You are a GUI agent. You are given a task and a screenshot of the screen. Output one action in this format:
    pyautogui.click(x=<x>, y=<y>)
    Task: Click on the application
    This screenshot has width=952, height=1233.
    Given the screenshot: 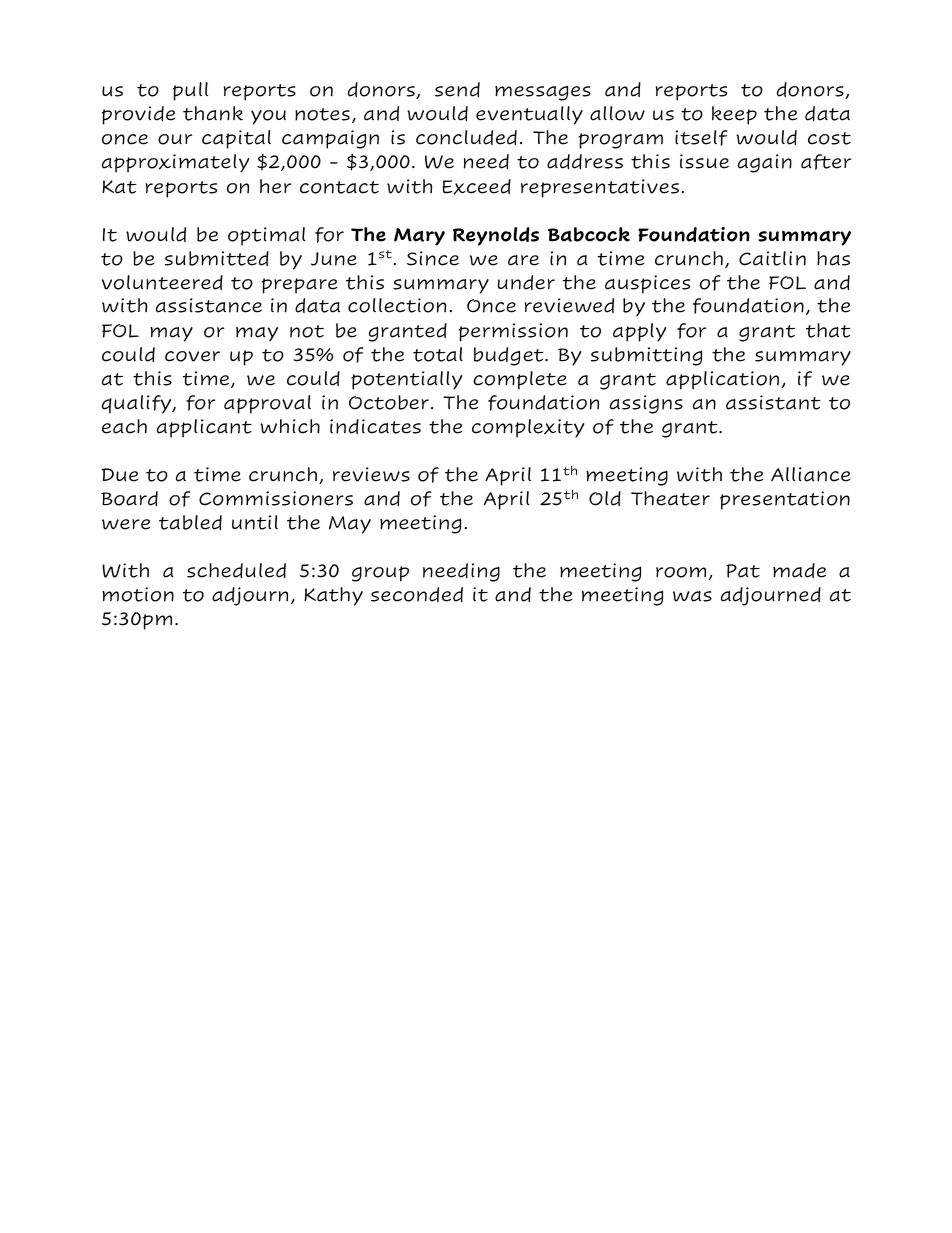 What is the action you would take?
    pyautogui.click(x=722, y=380)
